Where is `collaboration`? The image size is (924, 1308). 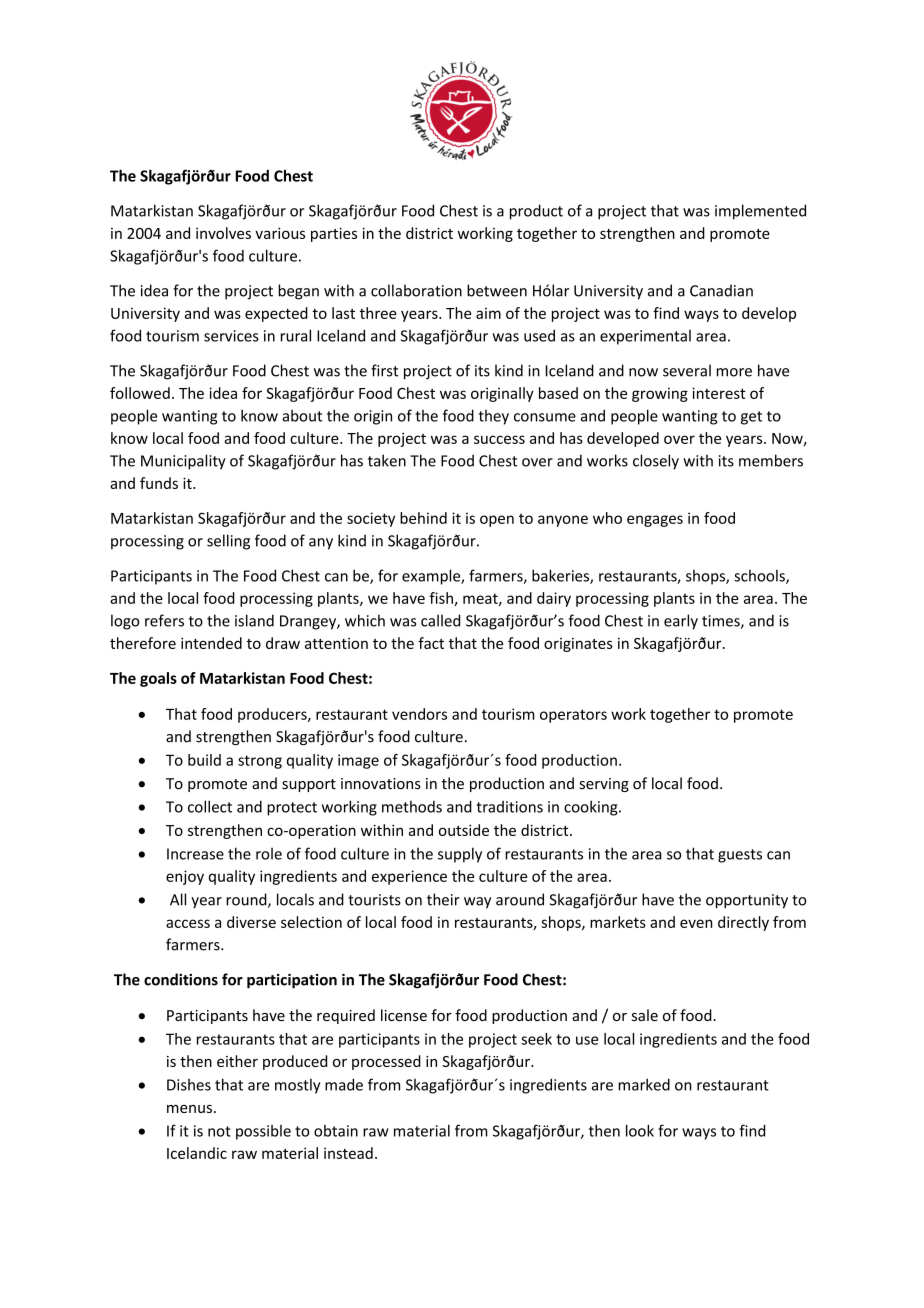 collaboration is located at coordinates (416, 290).
